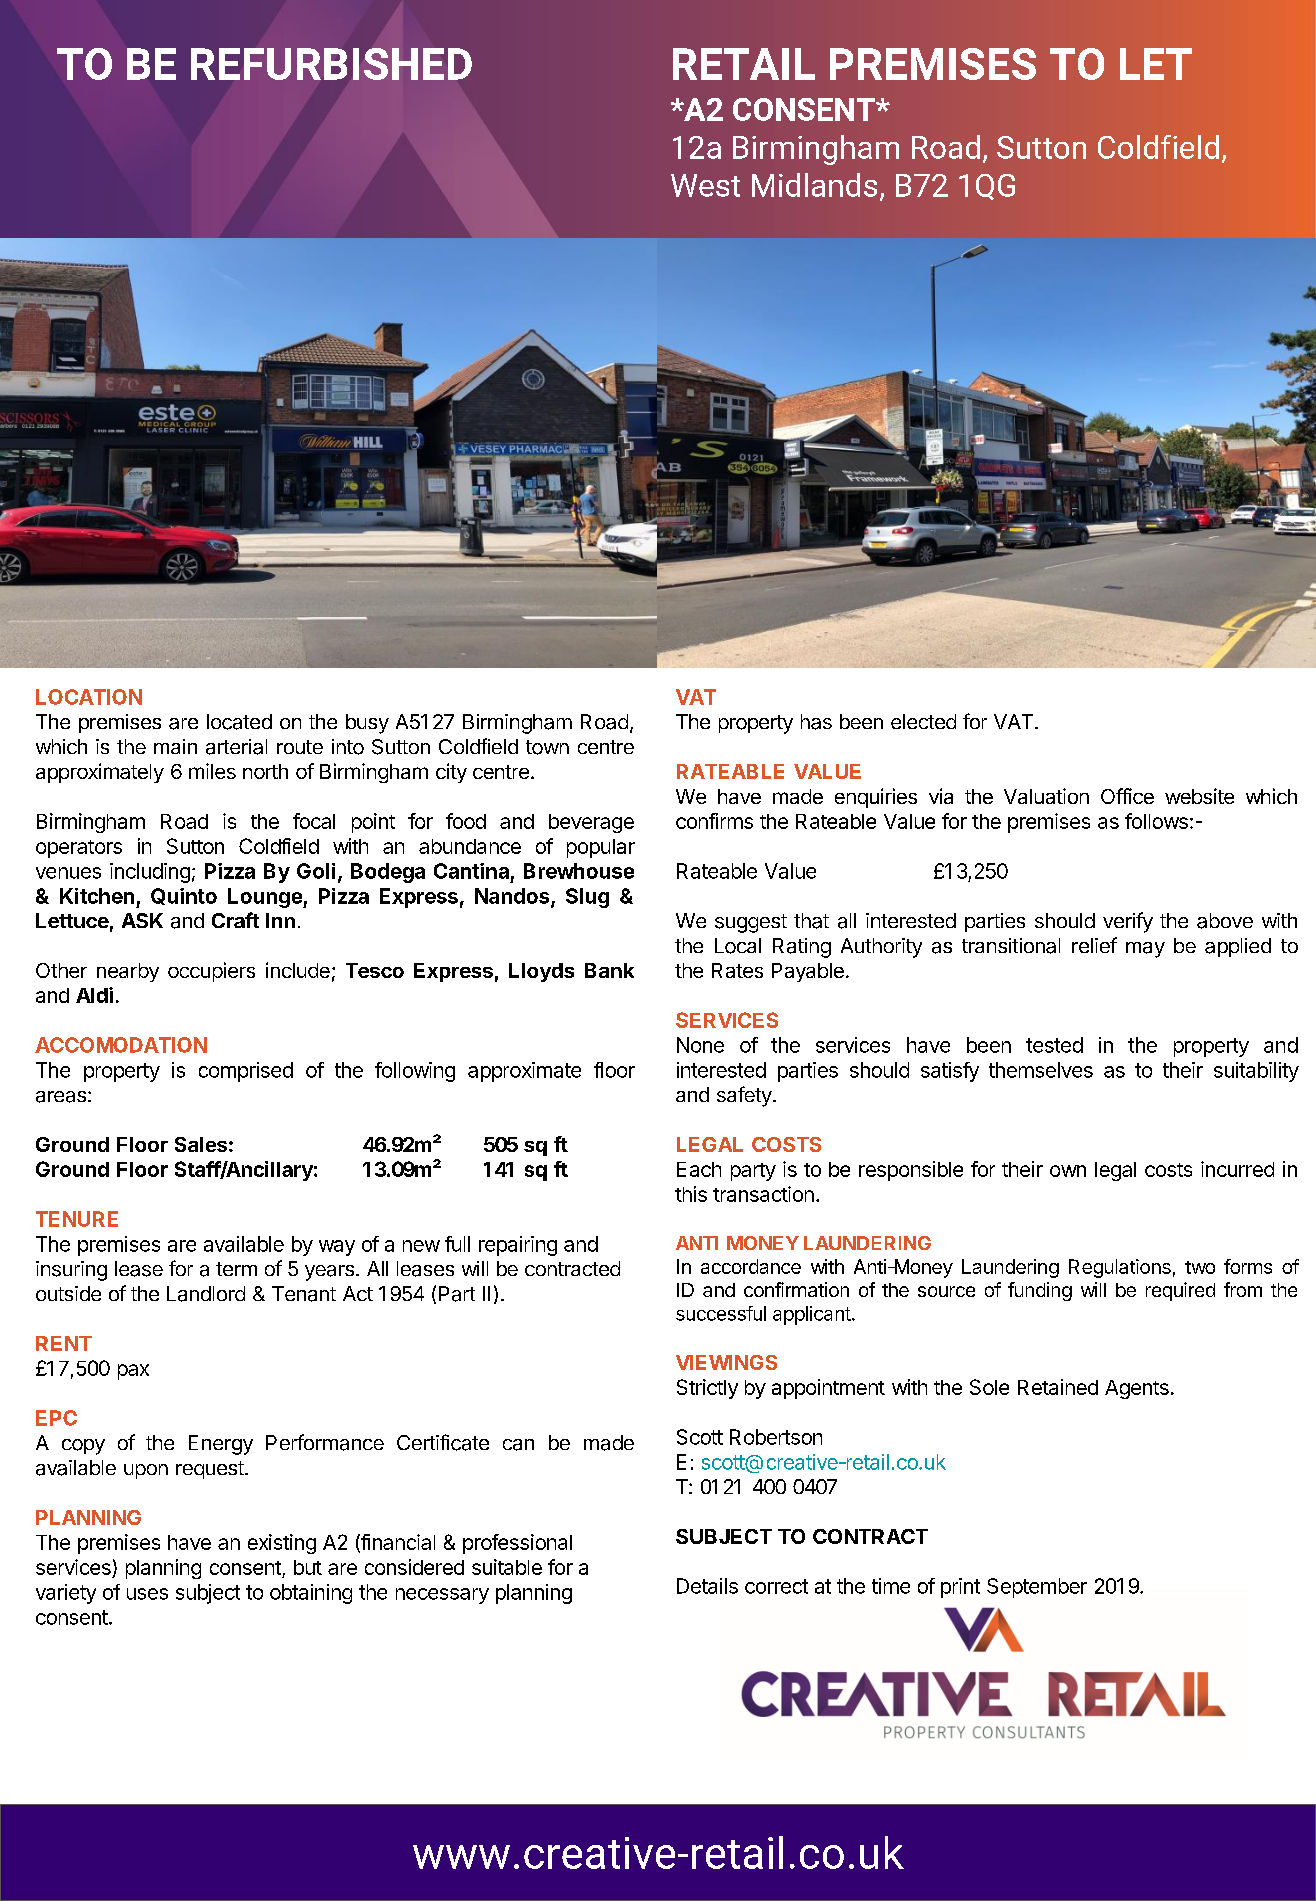  Describe the element at coordinates (714, 821) in the screenshot. I see `confirms` at that location.
